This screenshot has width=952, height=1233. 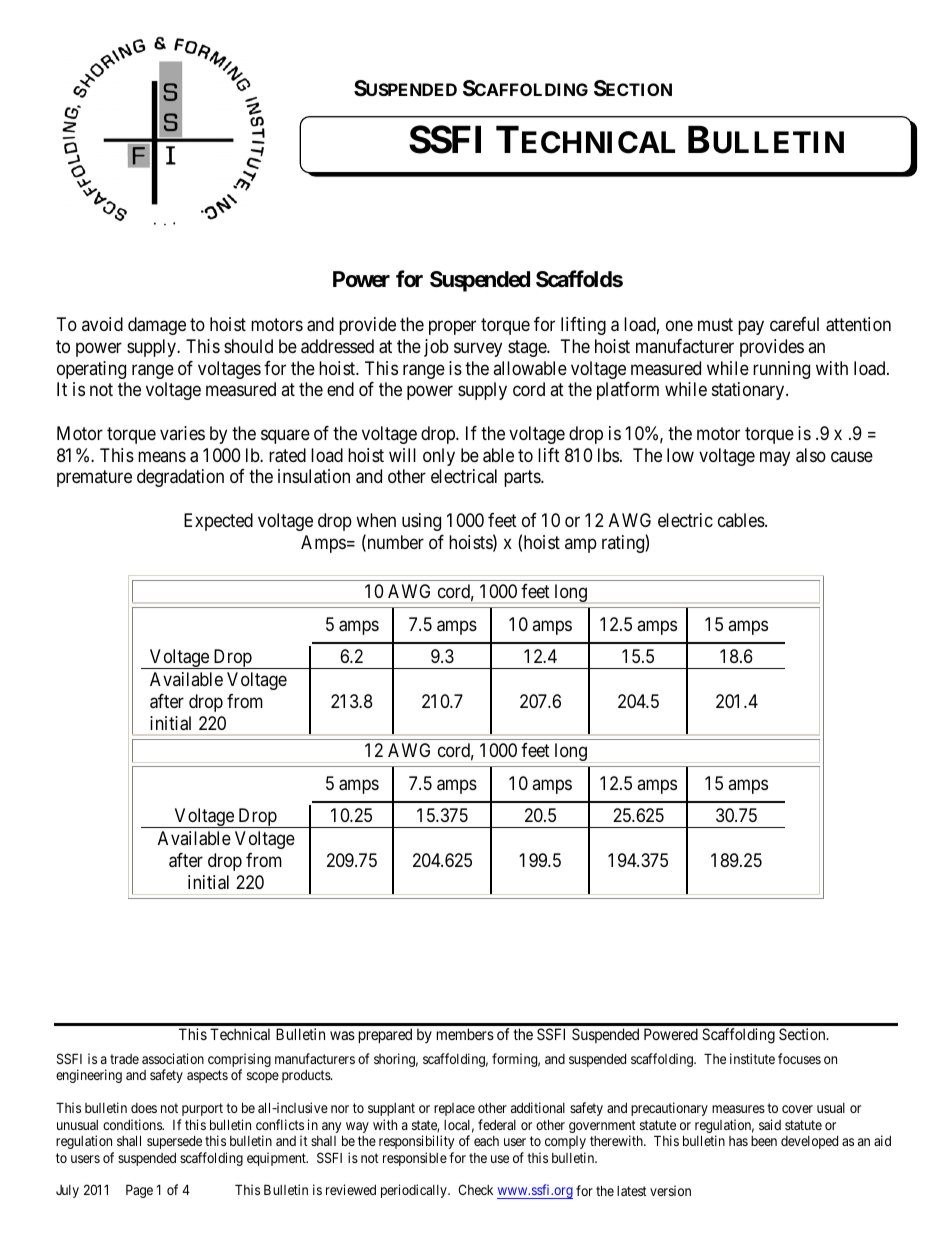 I want to click on may, so click(x=775, y=458).
